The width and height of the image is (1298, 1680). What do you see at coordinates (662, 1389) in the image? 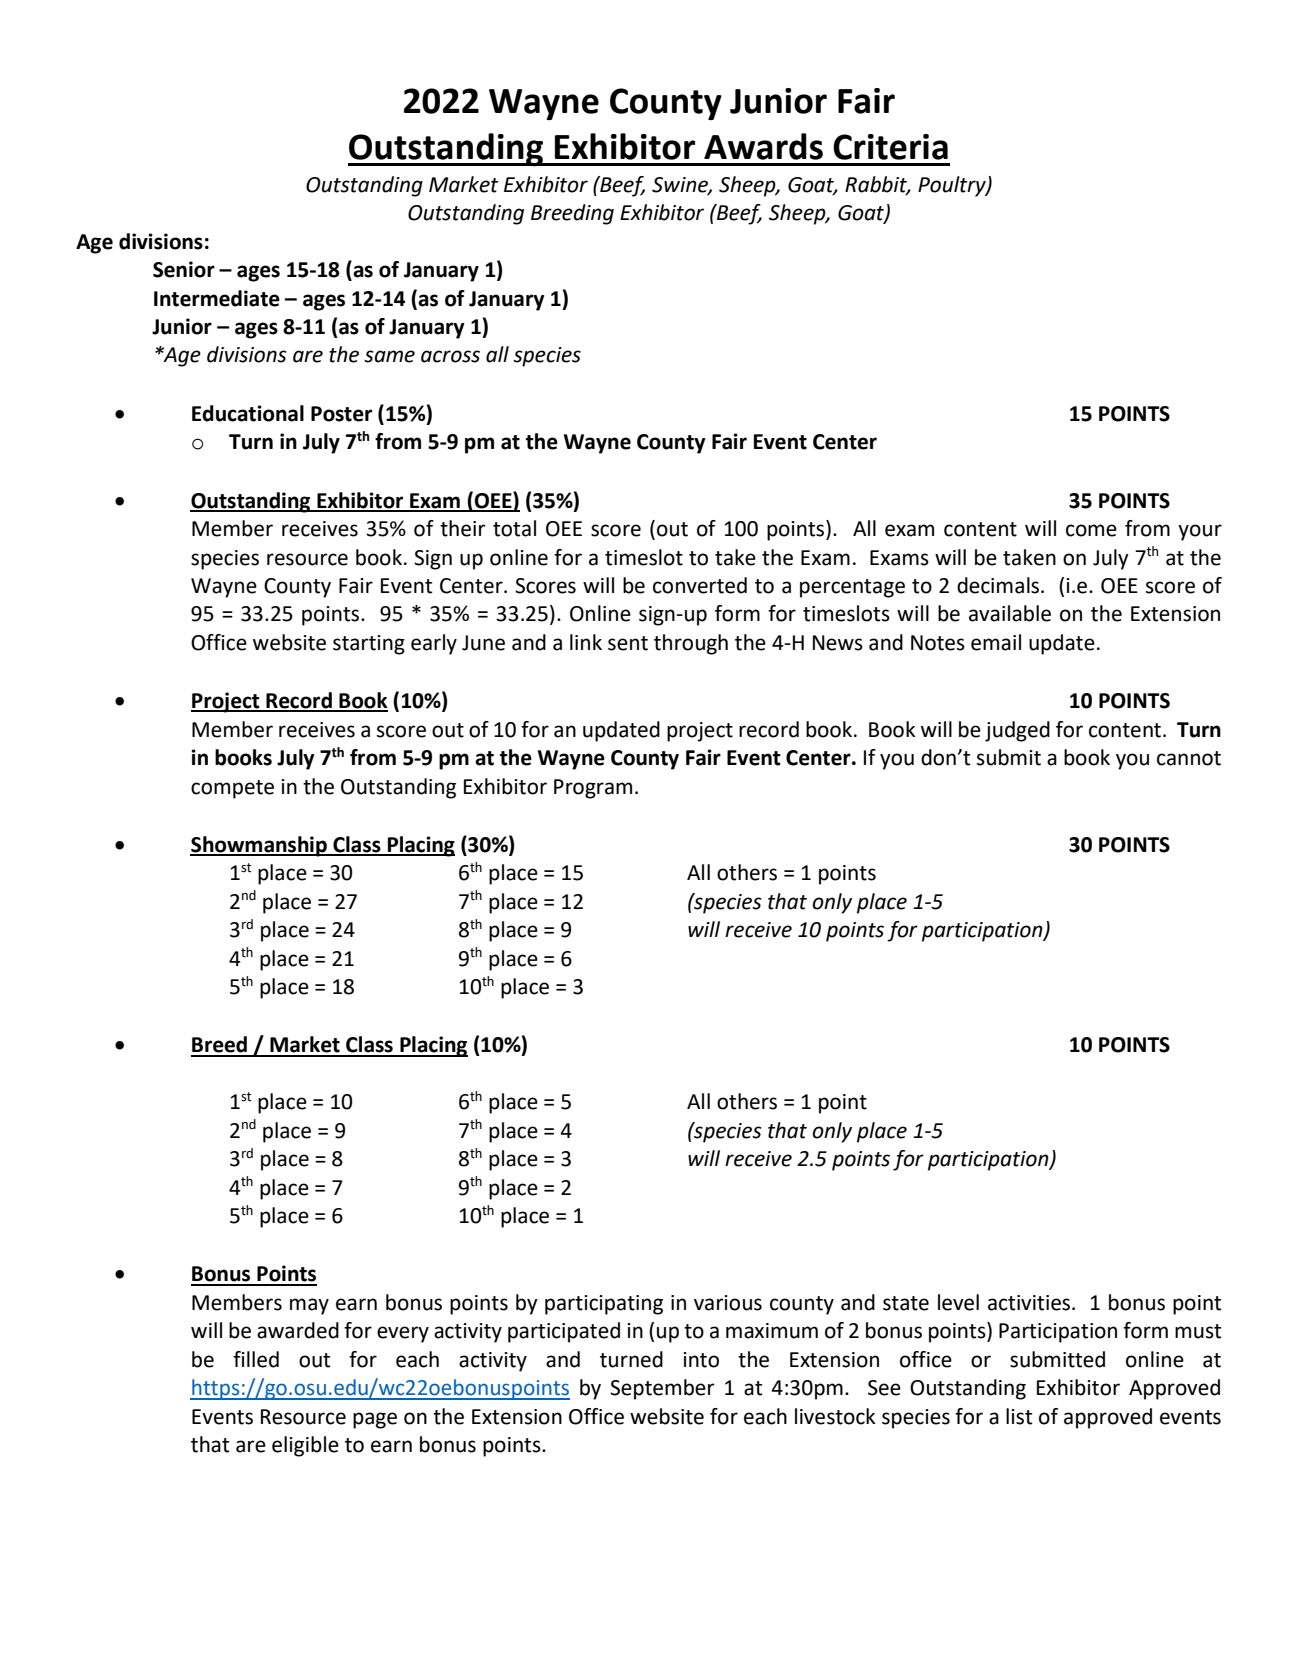
I see `September` at bounding box center [662, 1389].
